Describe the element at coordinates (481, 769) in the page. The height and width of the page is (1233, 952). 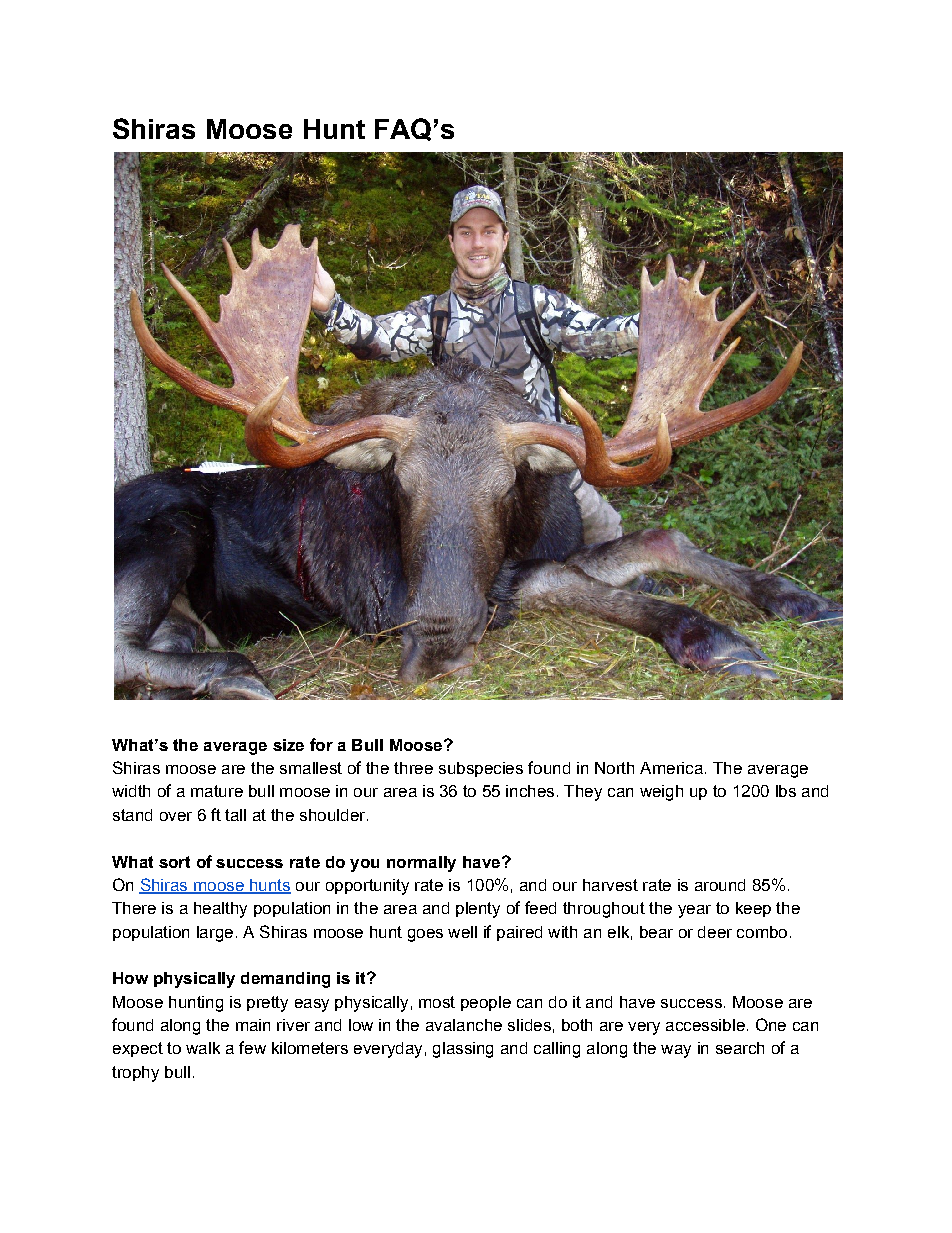
I see `subspecies` at that location.
